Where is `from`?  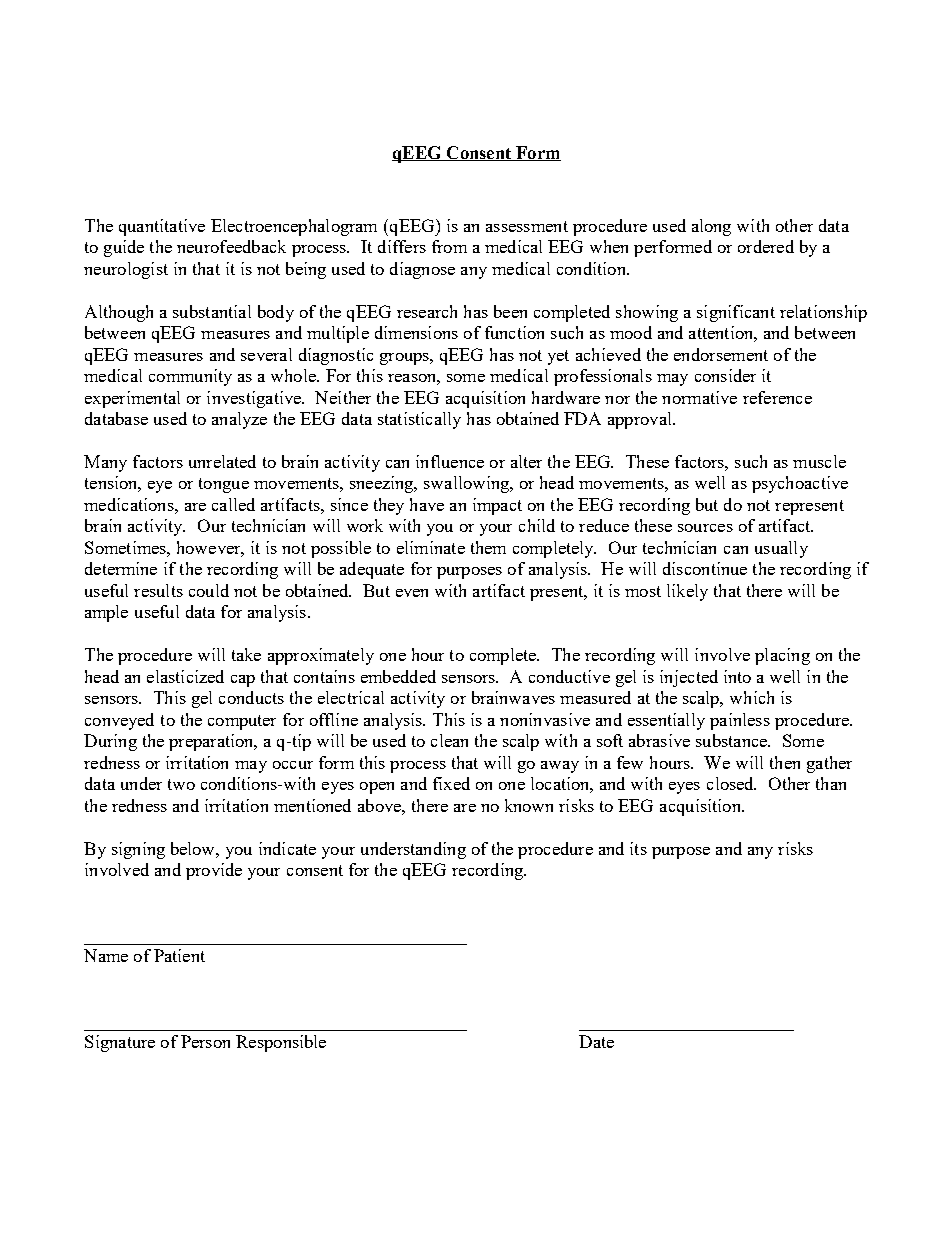 from is located at coordinates (449, 246).
